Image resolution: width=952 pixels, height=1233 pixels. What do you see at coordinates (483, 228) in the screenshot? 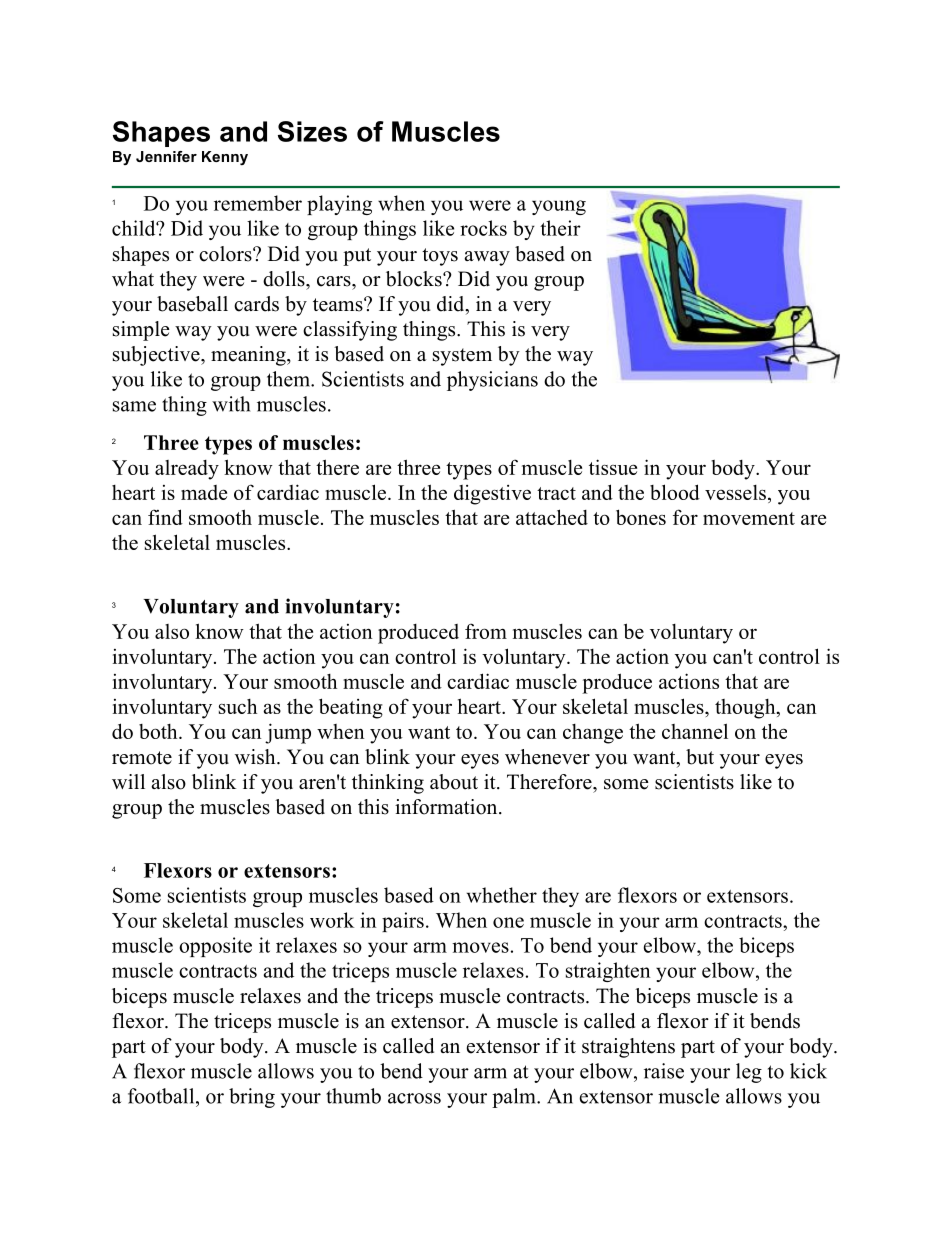
I see `rocks` at bounding box center [483, 228].
